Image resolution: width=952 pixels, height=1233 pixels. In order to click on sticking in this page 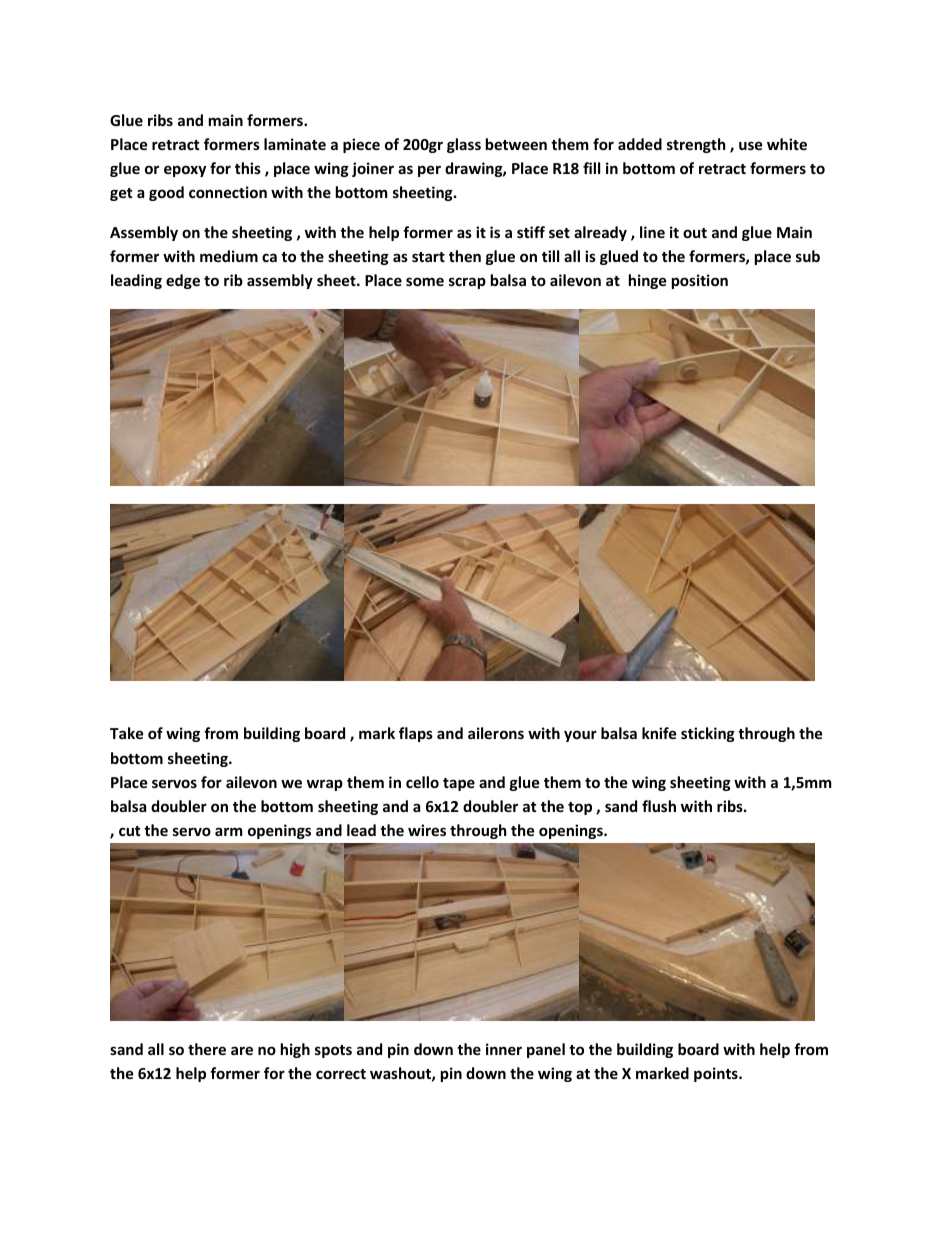, I will do `click(708, 734)`.
